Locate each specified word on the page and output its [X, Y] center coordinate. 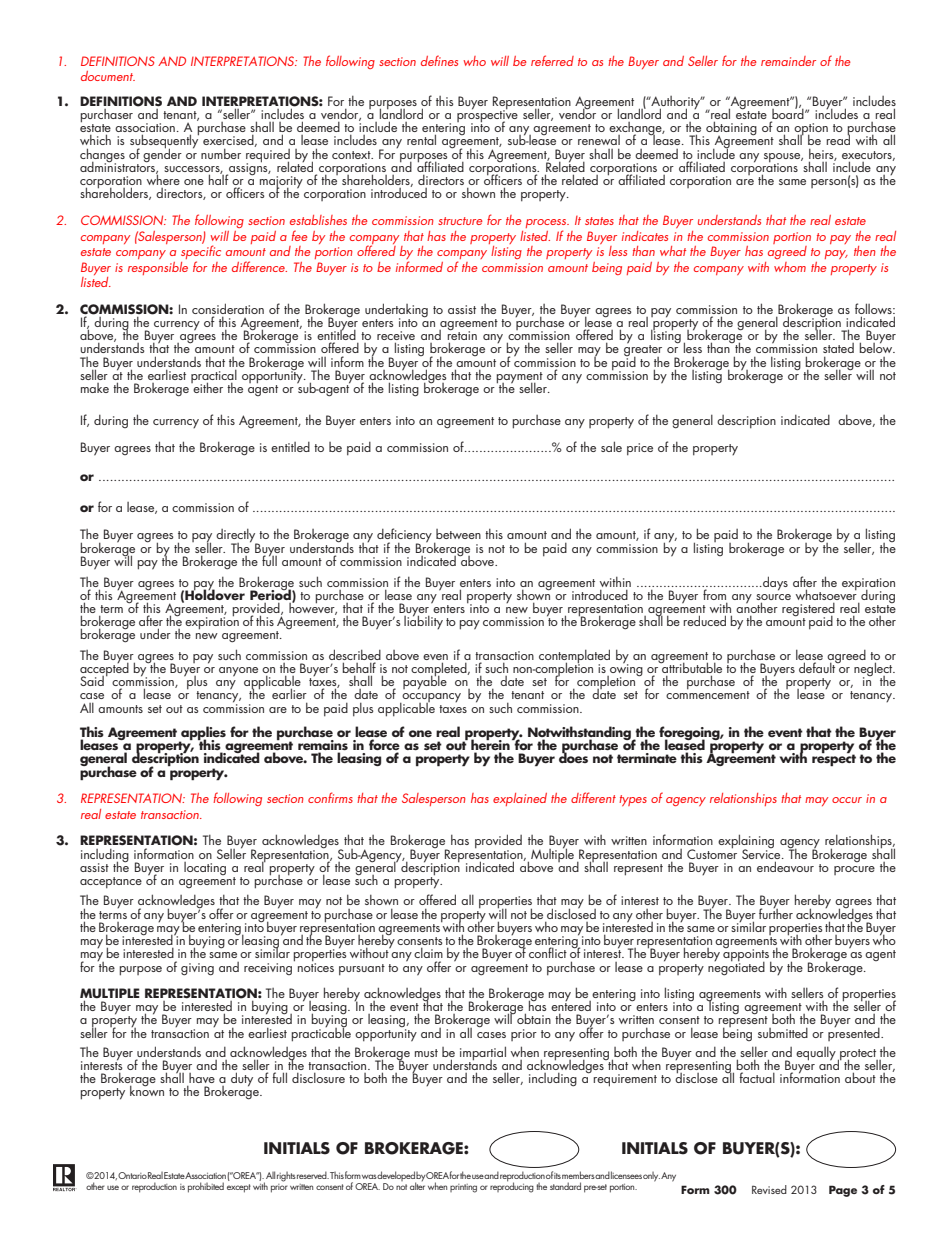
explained [520, 799]
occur [847, 800]
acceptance [111, 883]
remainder [788, 61]
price [640, 449]
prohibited [206, 1187]
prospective [487, 116]
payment [519, 379]
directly [237, 536]
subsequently [164, 142]
